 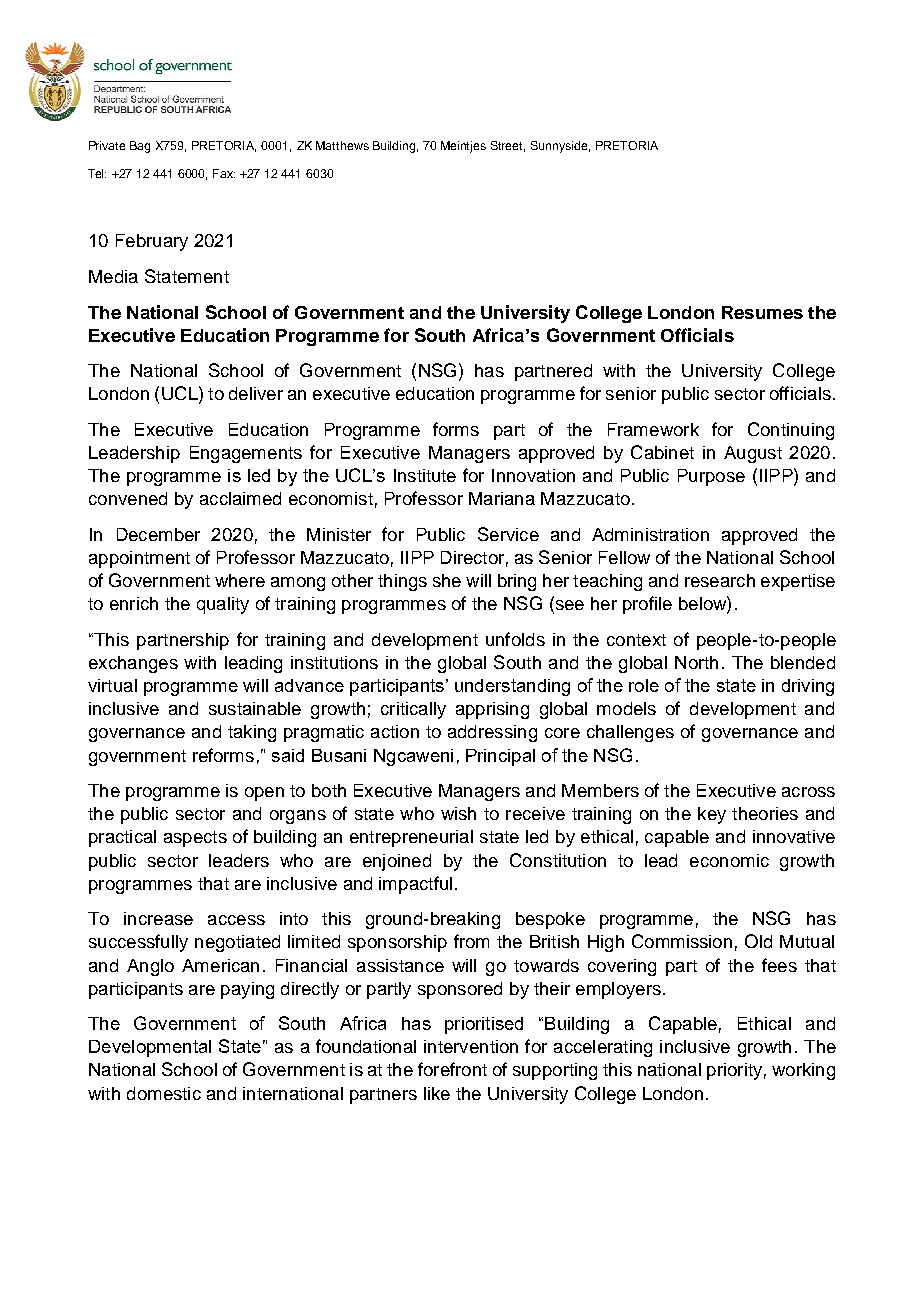 What do you see at coordinates (164, 1093) in the page?
I see `domestic` at bounding box center [164, 1093].
